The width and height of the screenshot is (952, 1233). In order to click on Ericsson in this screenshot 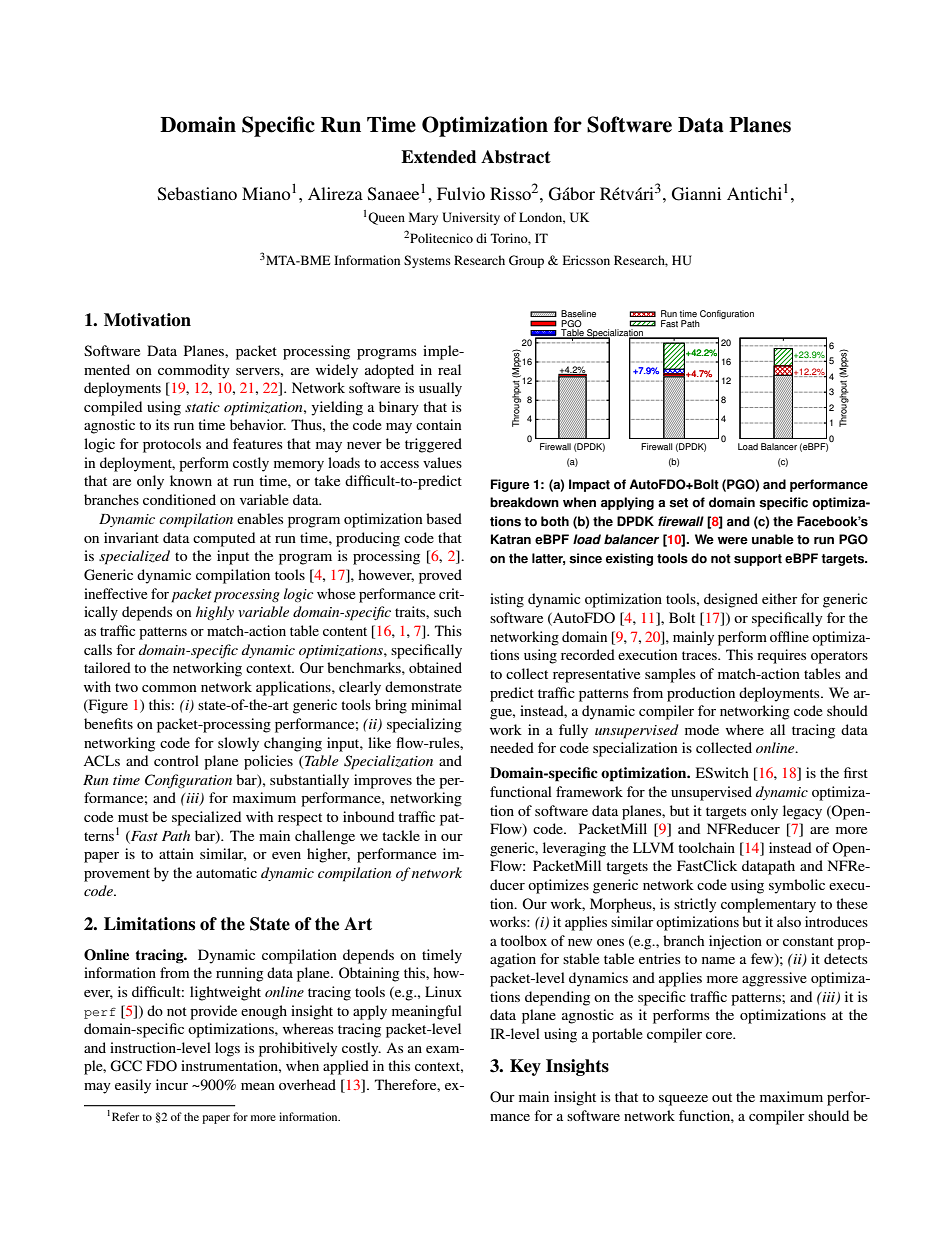, I will do `click(586, 260)`.
